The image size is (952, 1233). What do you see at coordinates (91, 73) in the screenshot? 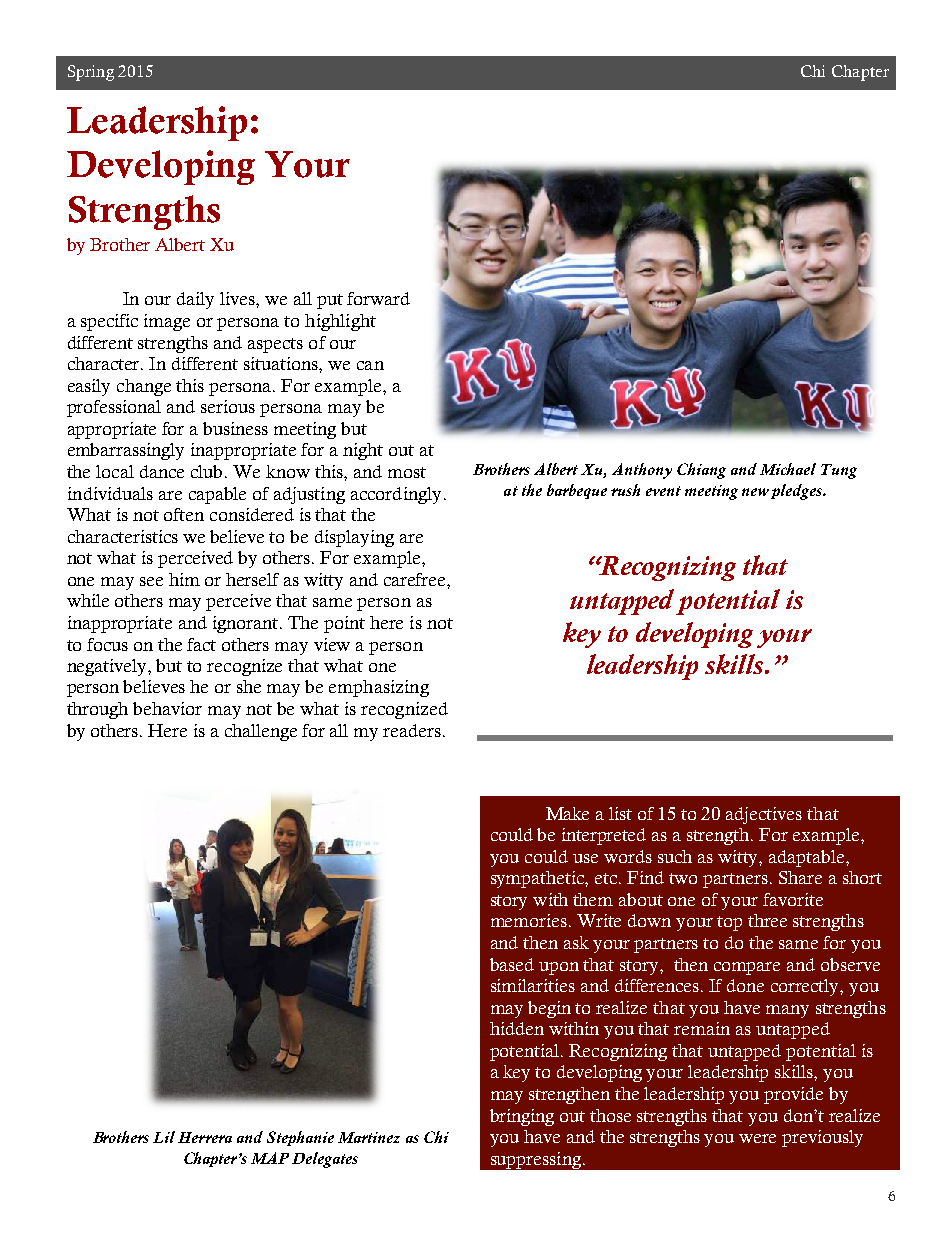
I see `Spring` at bounding box center [91, 73].
